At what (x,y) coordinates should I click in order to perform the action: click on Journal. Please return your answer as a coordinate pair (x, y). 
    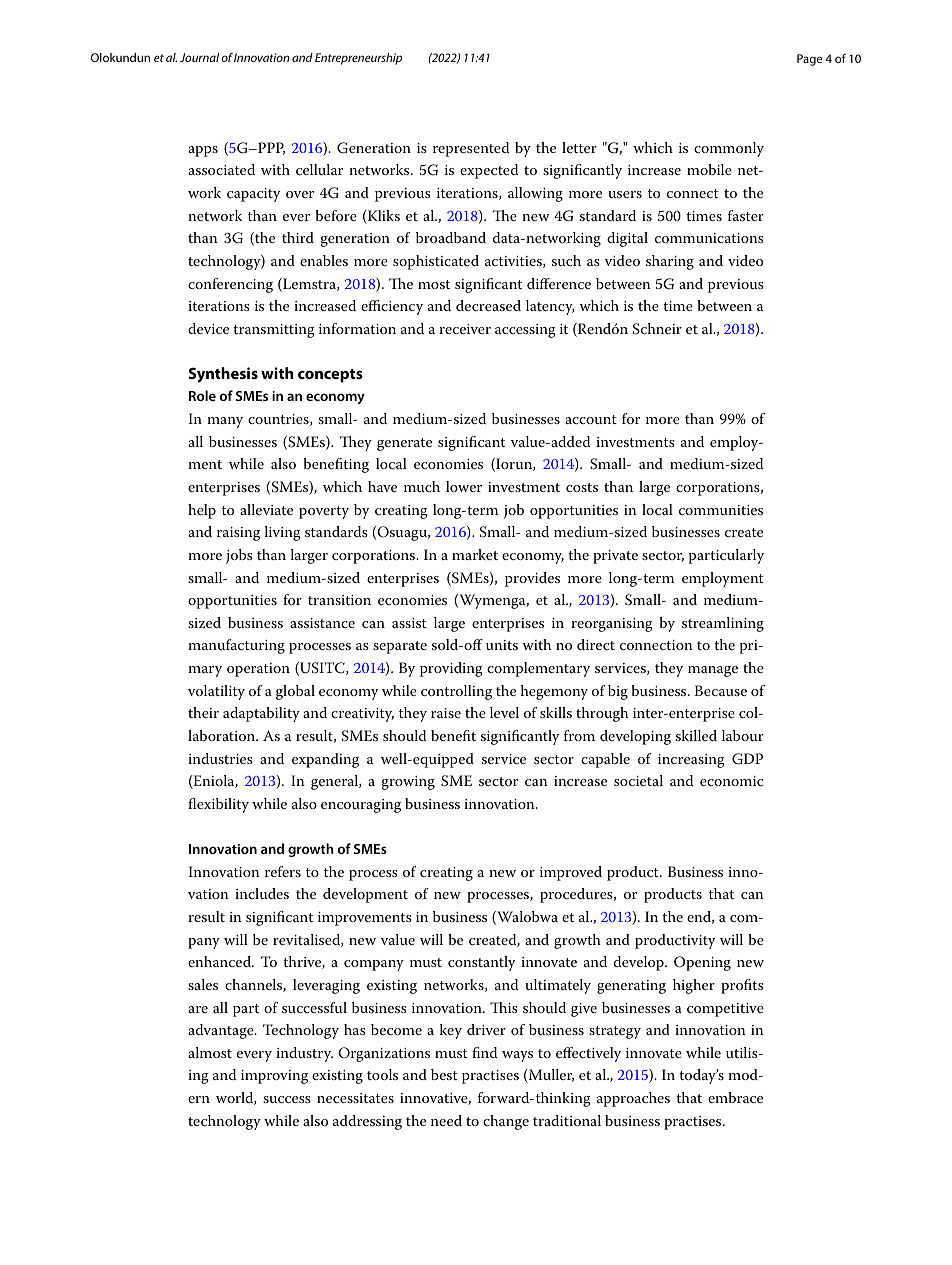
    Looking at the image, I should click on (199, 57).
